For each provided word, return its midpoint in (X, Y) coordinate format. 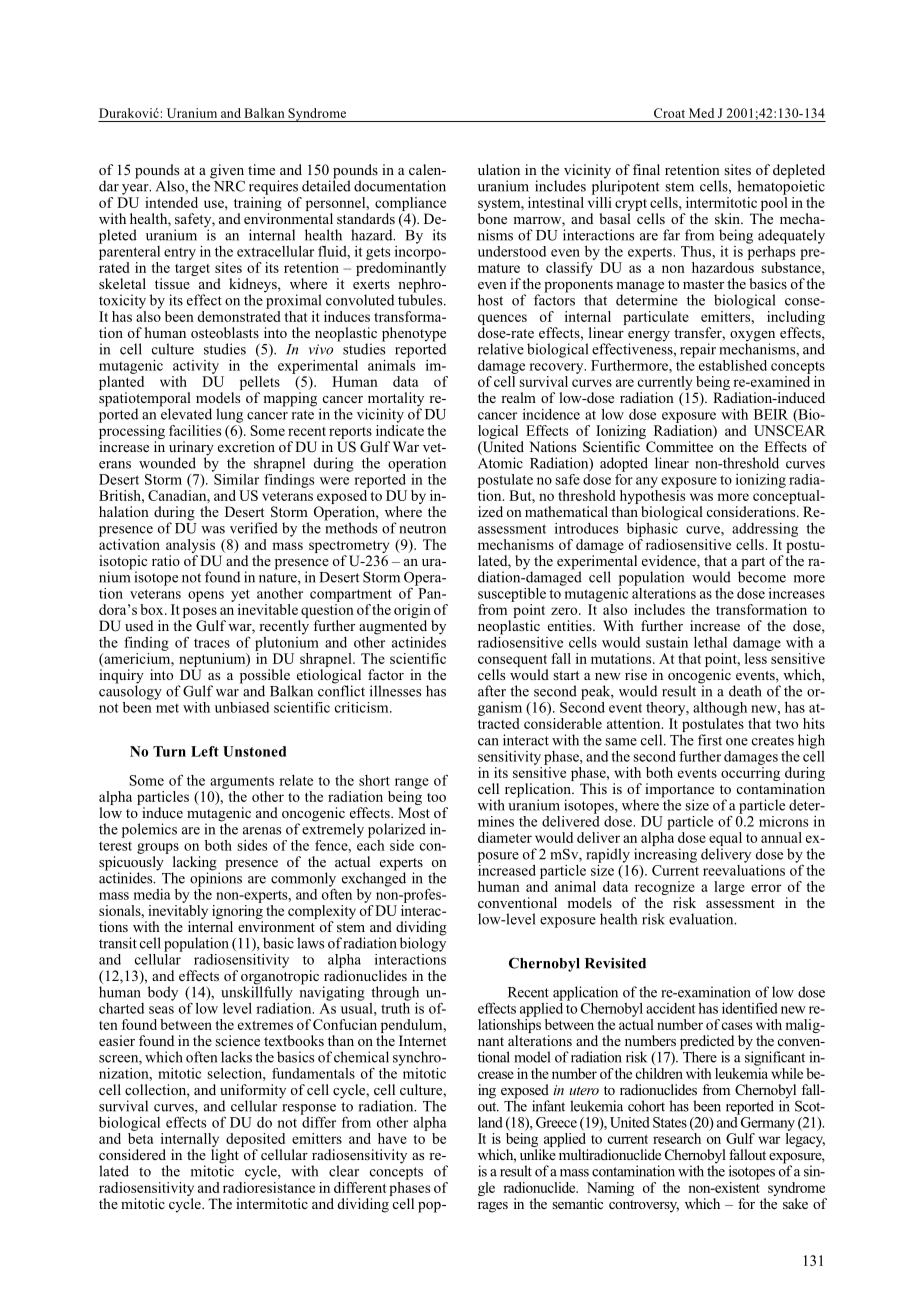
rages (493, 1207)
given (227, 172)
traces (212, 643)
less (757, 657)
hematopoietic (781, 186)
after (492, 691)
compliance (410, 204)
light (225, 1157)
